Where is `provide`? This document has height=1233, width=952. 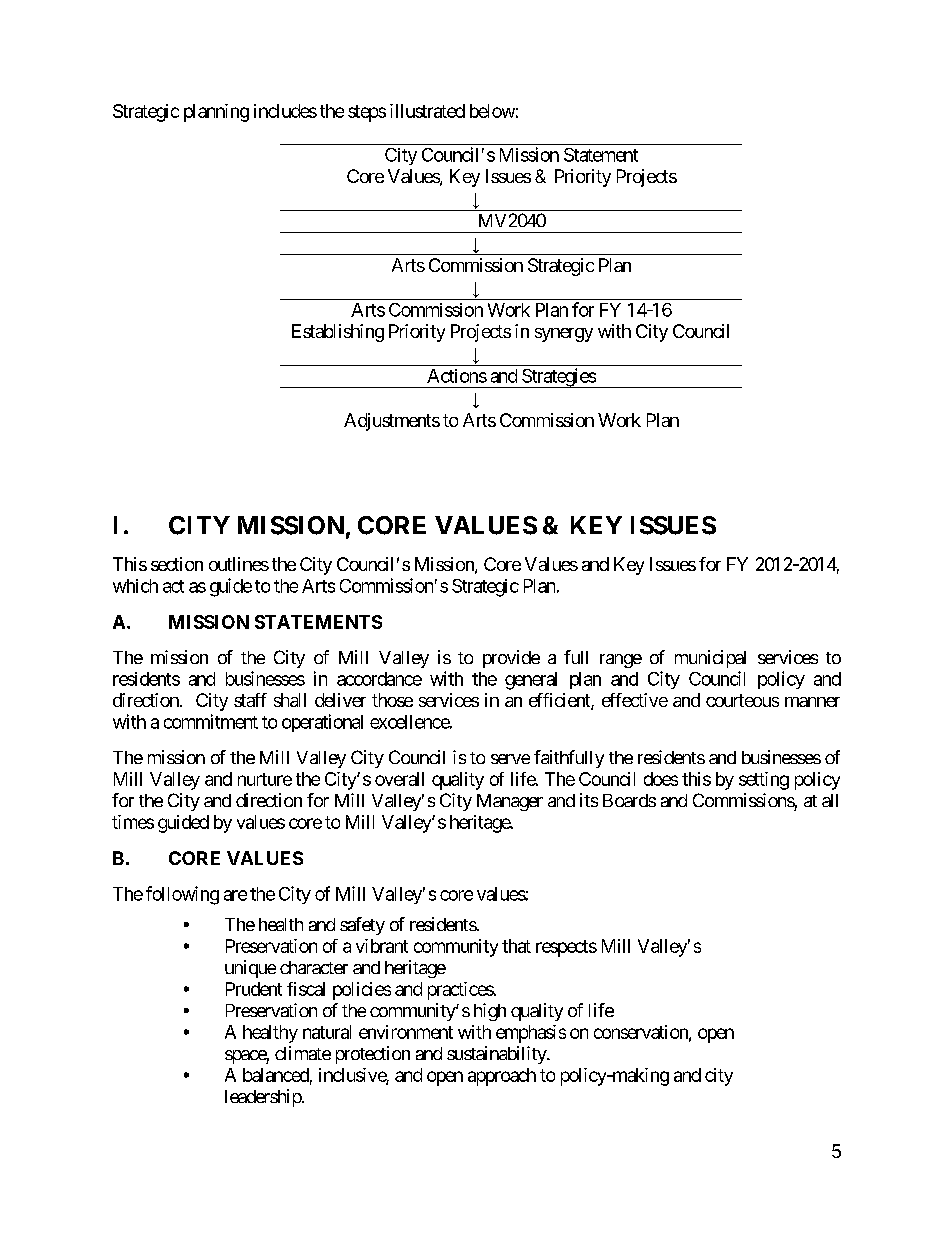 provide is located at coordinates (511, 659).
